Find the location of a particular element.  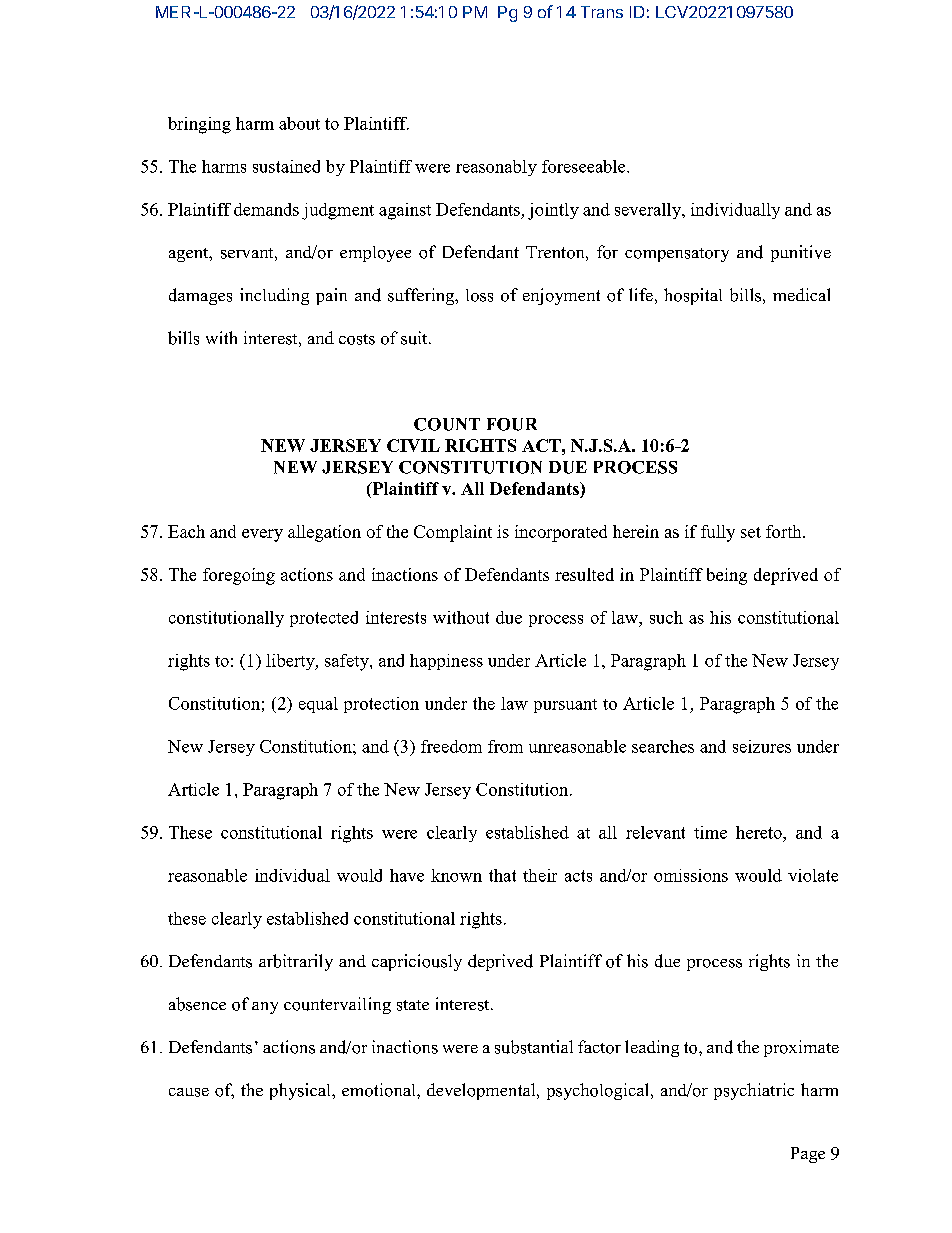

being is located at coordinates (727, 576).
